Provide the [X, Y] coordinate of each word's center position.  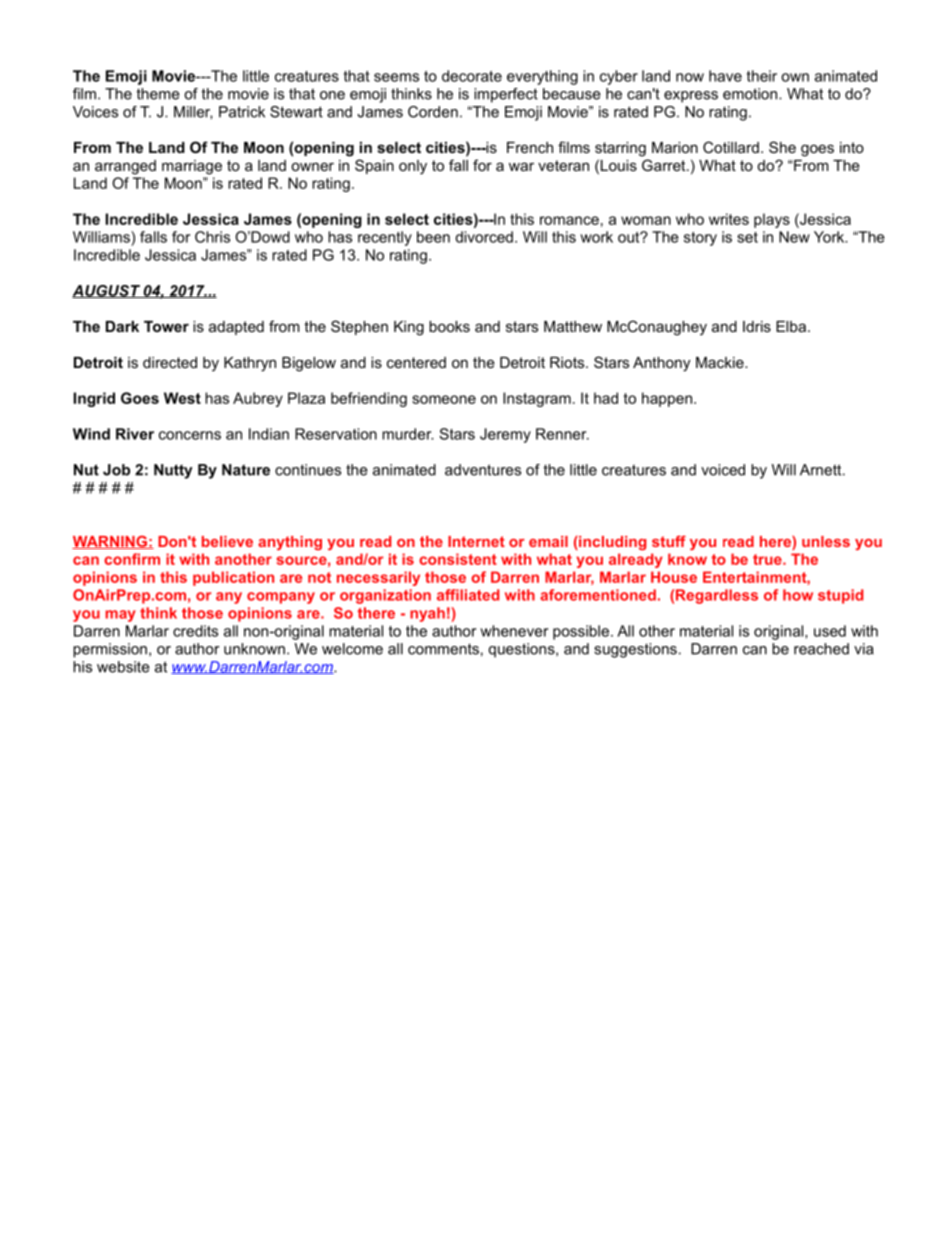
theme [158, 94]
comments [443, 649]
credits [195, 631]
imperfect [506, 95]
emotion [751, 94]
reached [821, 649]
